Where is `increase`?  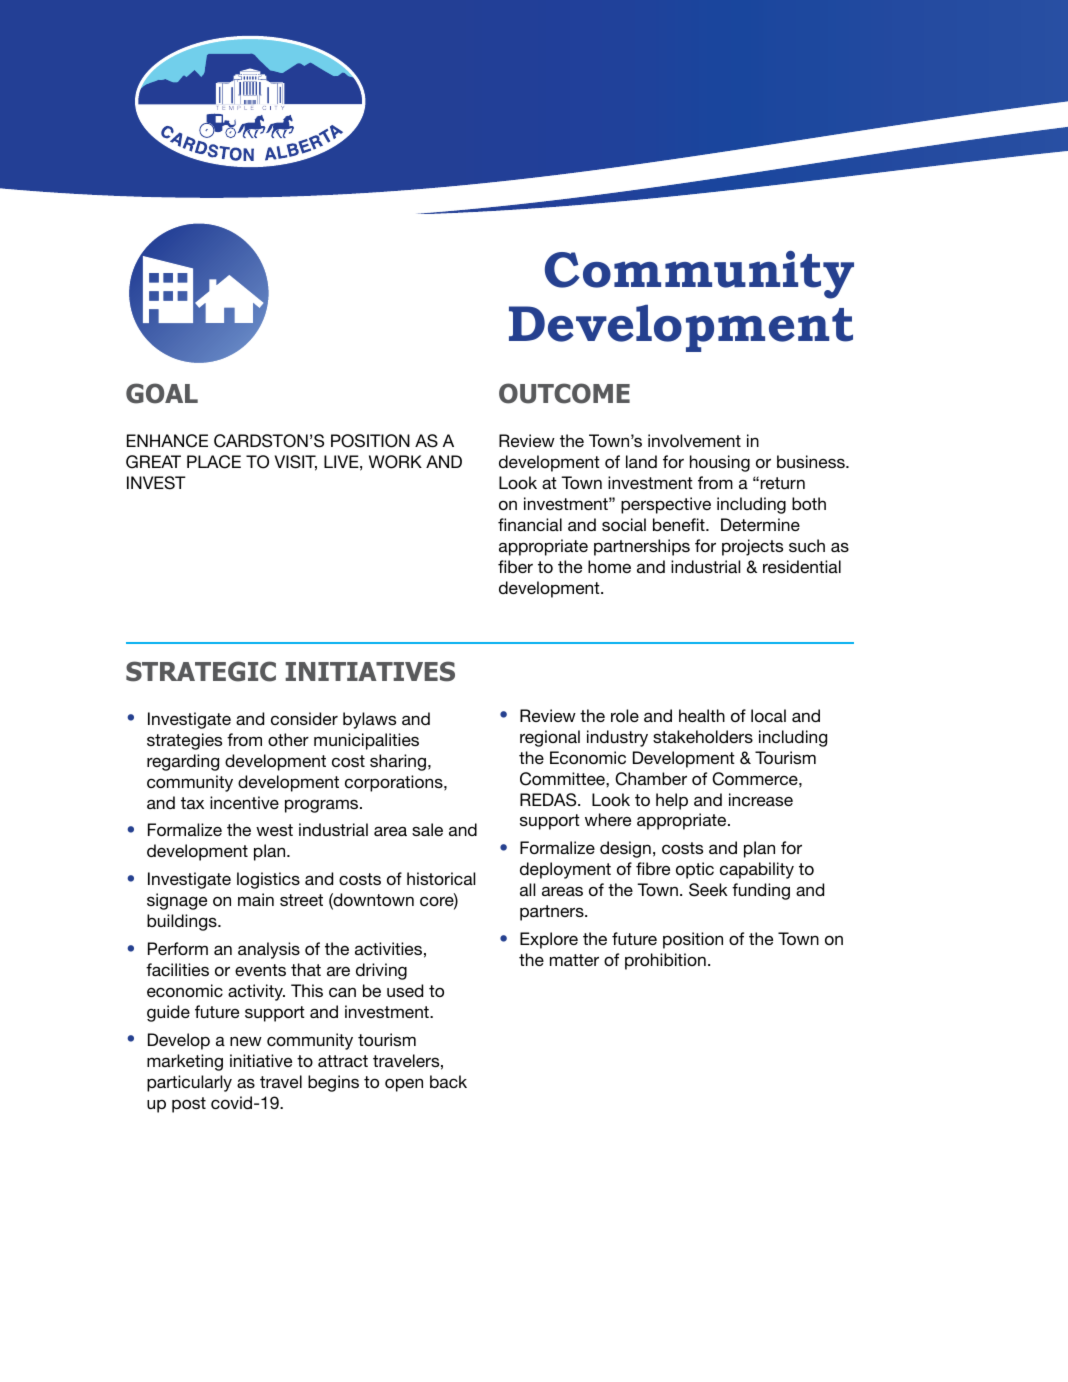 increase is located at coordinates (761, 799).
